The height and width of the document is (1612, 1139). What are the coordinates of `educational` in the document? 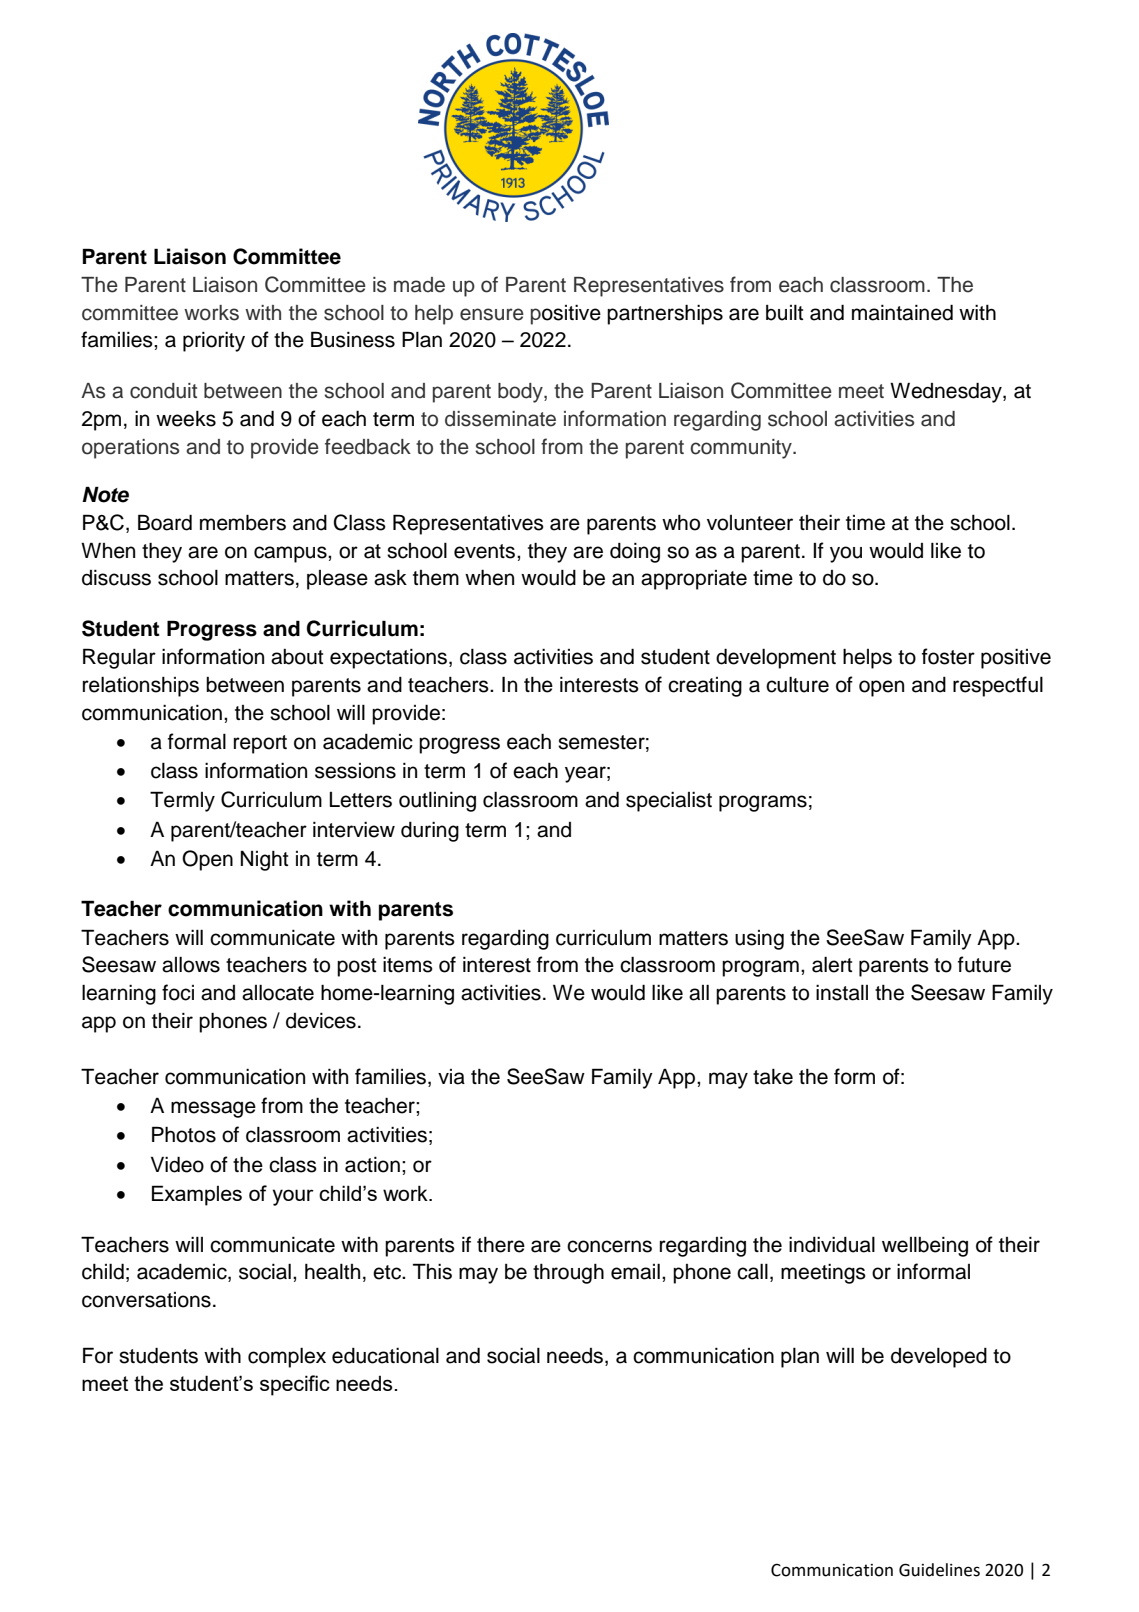 It's located at (385, 1356).
